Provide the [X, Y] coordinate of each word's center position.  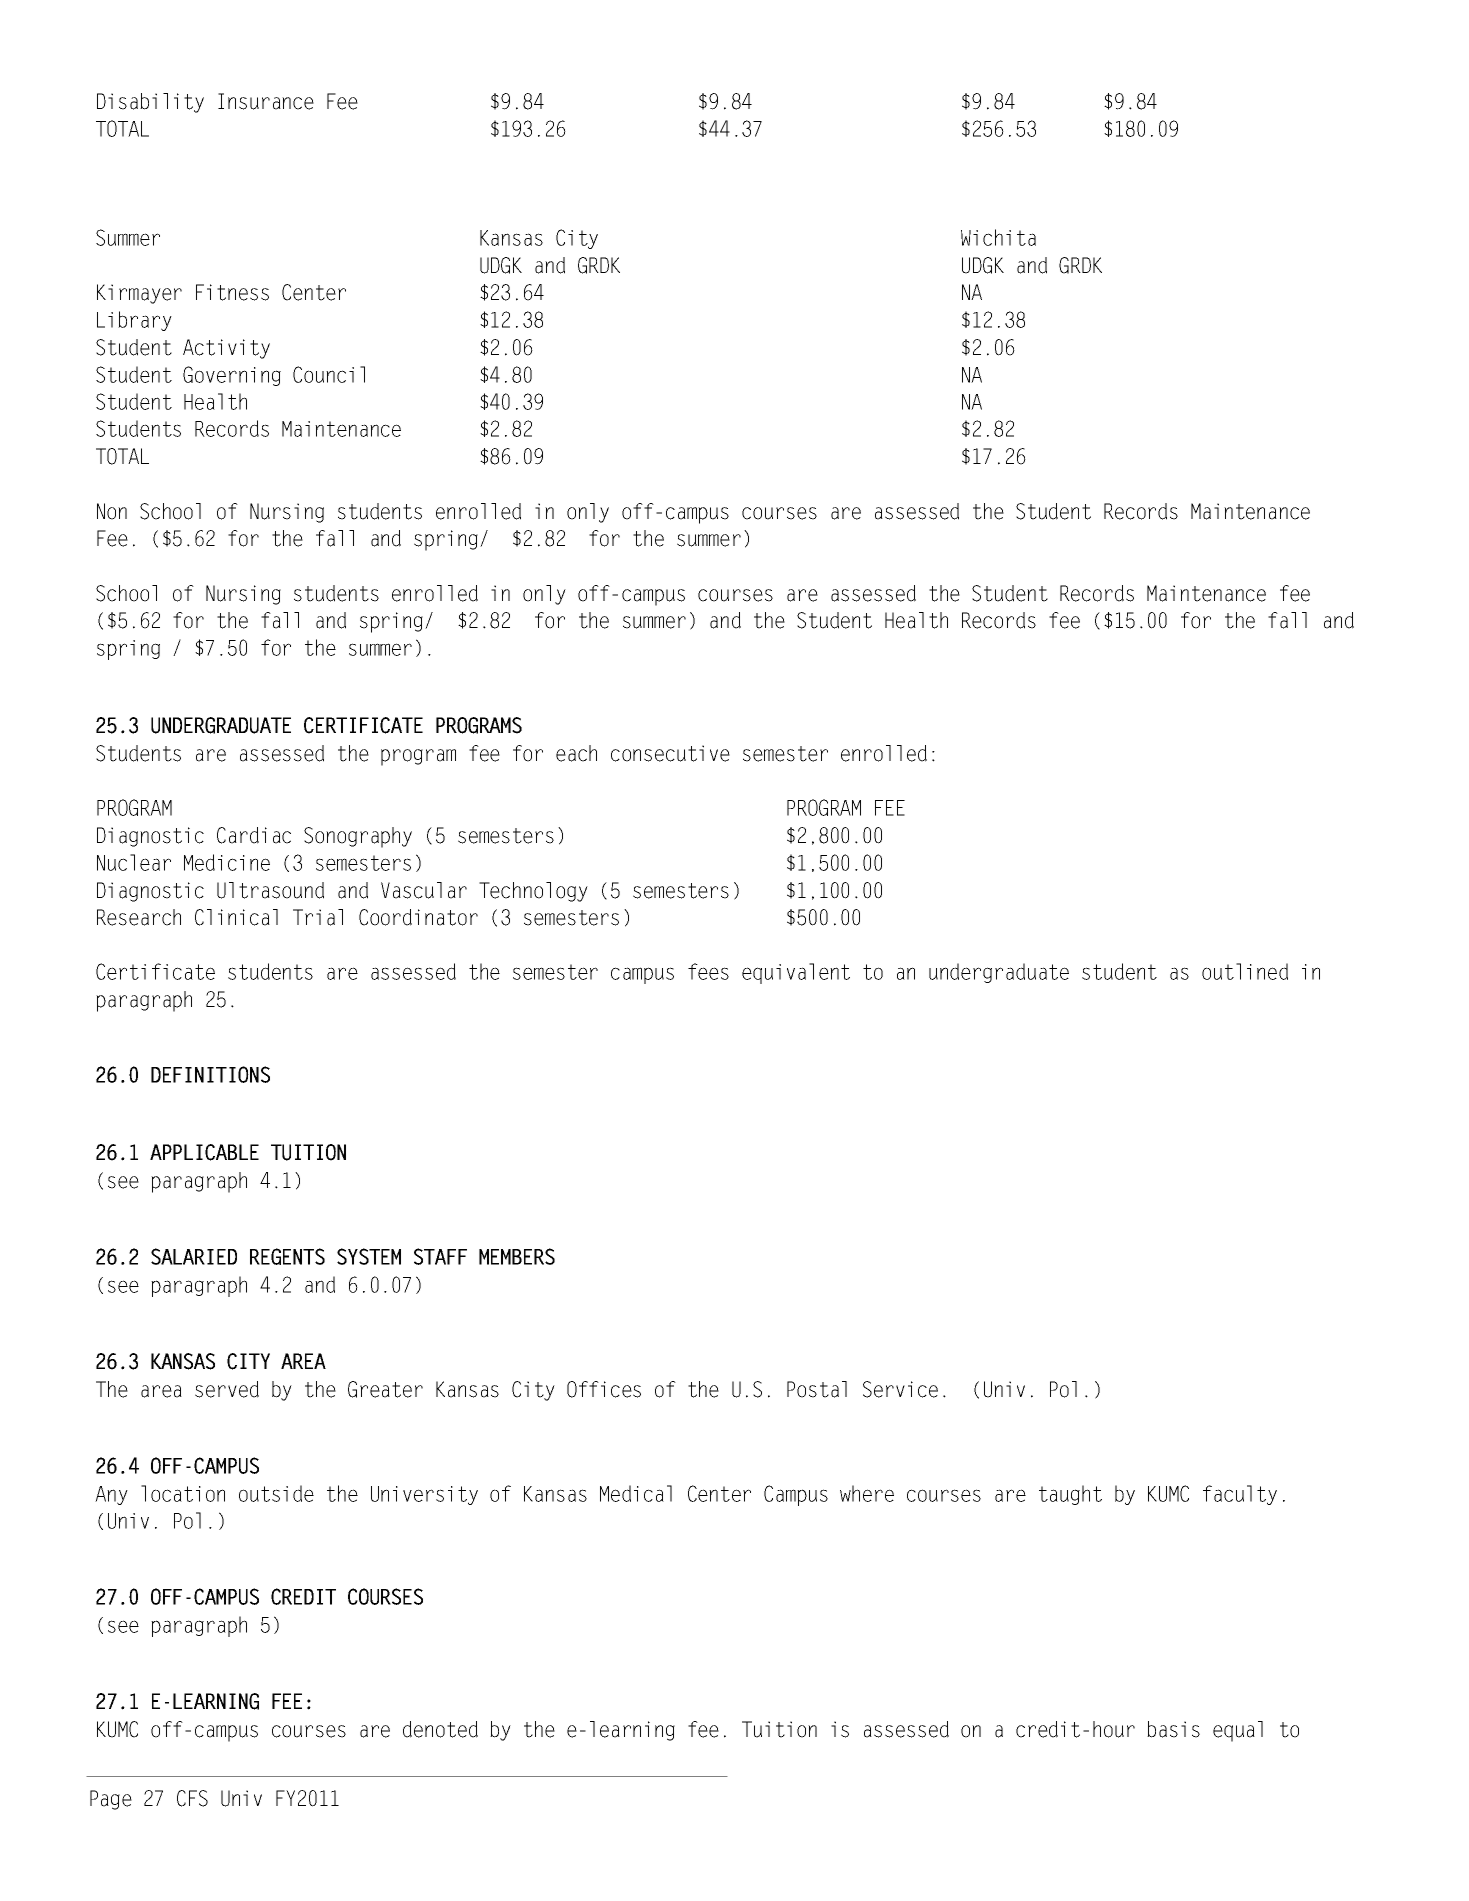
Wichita [998, 237]
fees [708, 971]
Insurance [266, 101]
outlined [1245, 971]
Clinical [236, 917]
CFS [192, 1798]
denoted [440, 1729]
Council [329, 374]
